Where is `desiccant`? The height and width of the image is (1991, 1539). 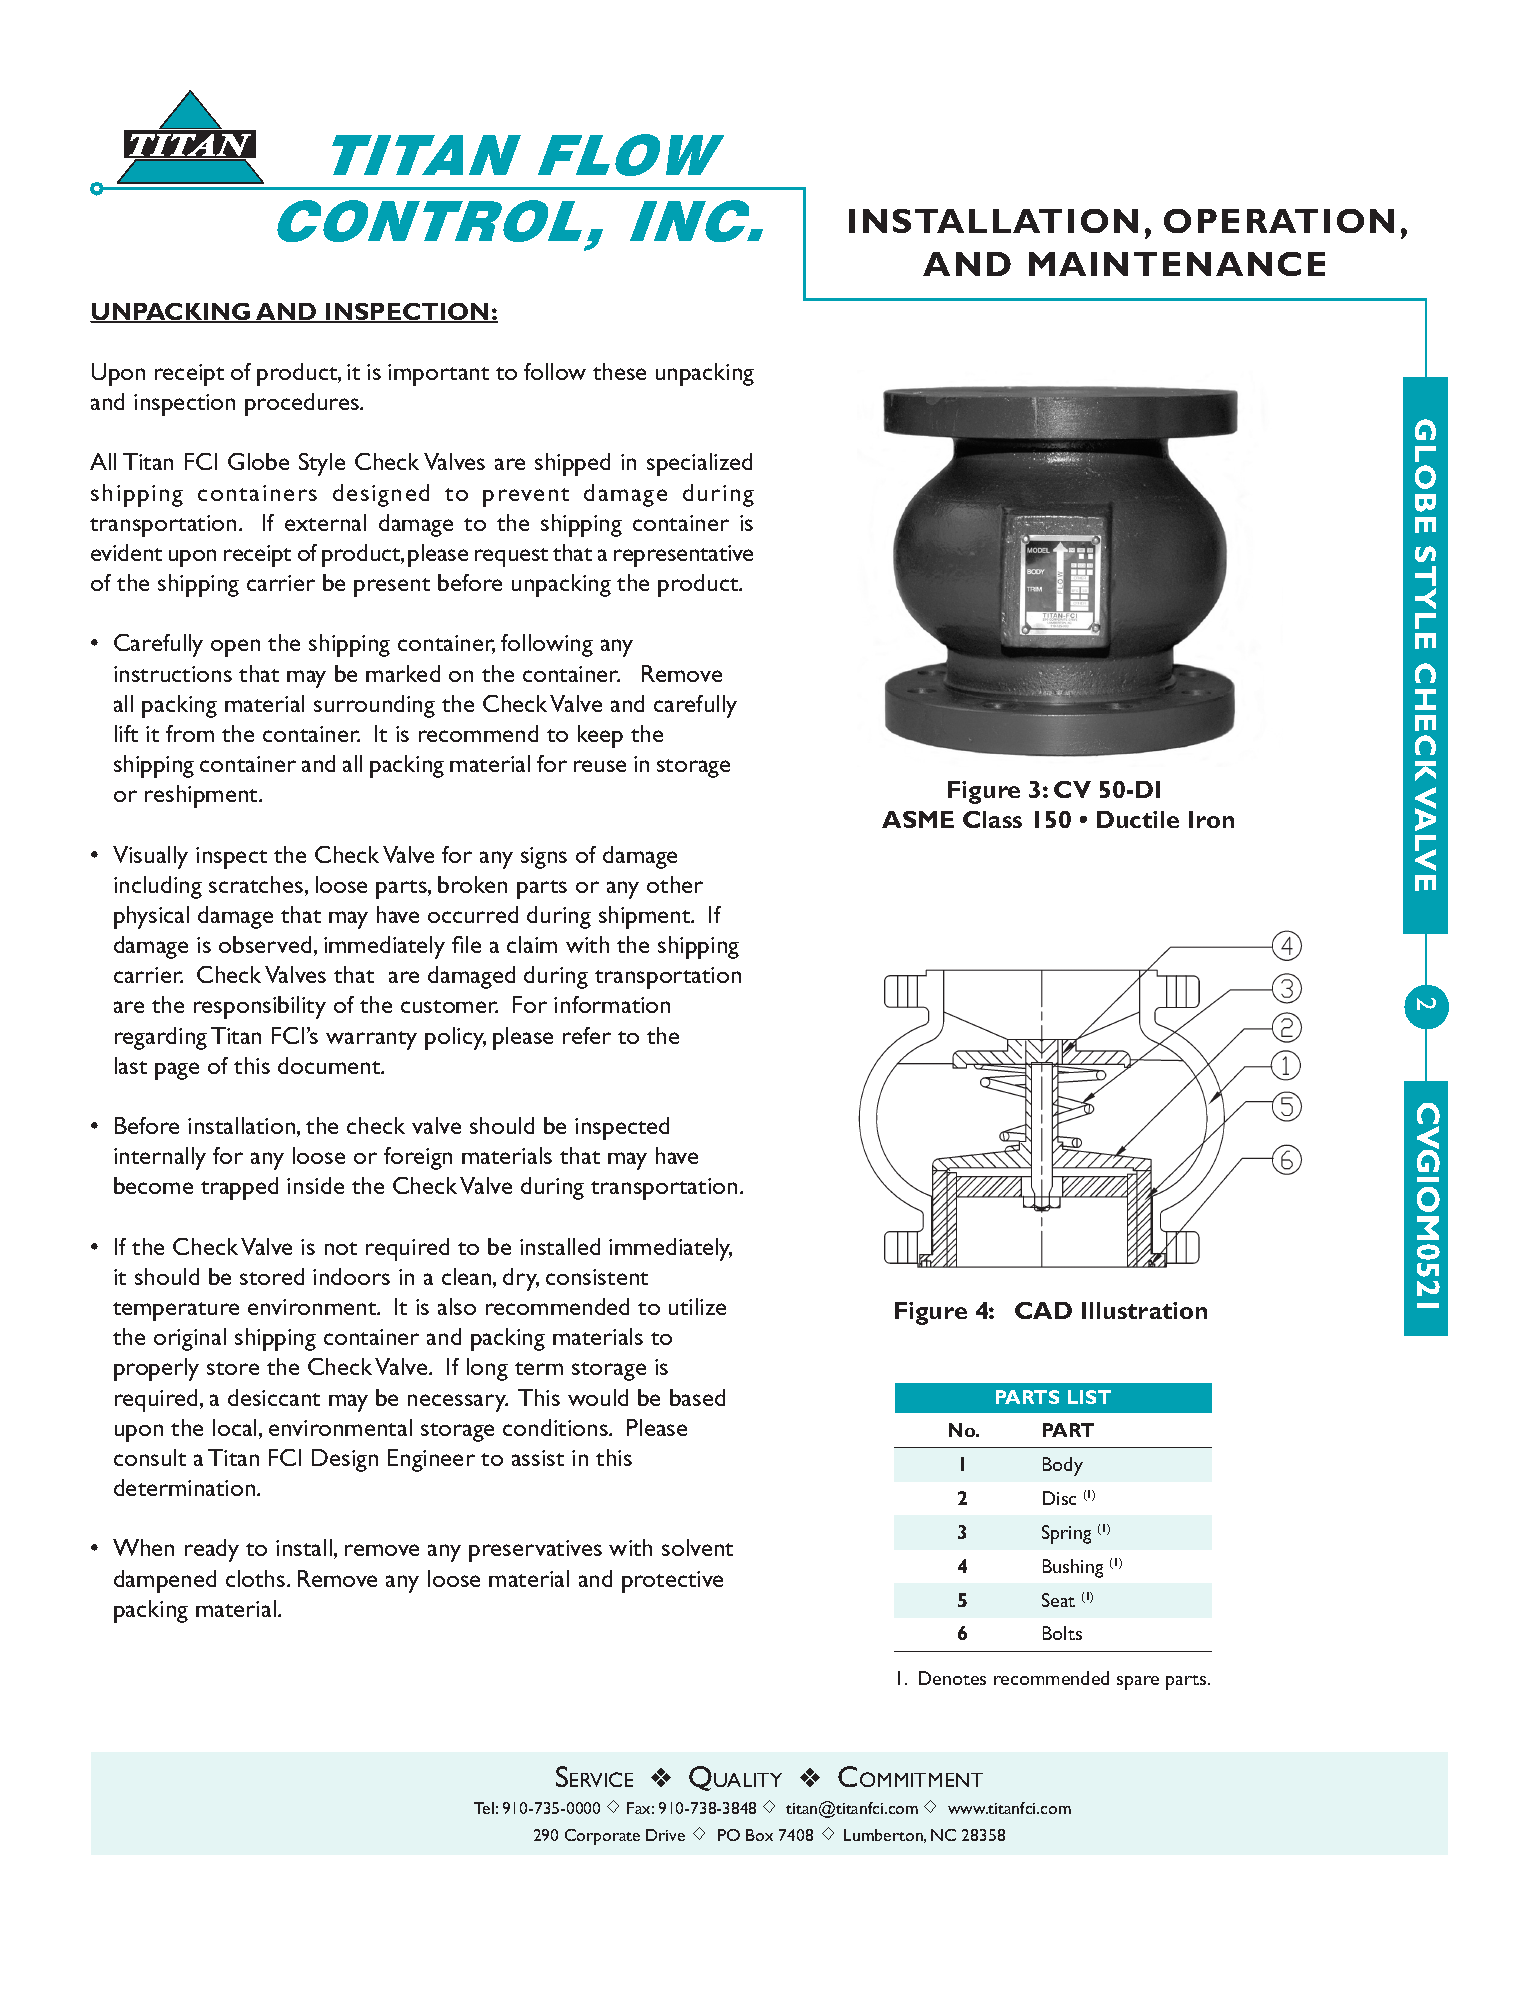 desiccant is located at coordinates (274, 1397).
